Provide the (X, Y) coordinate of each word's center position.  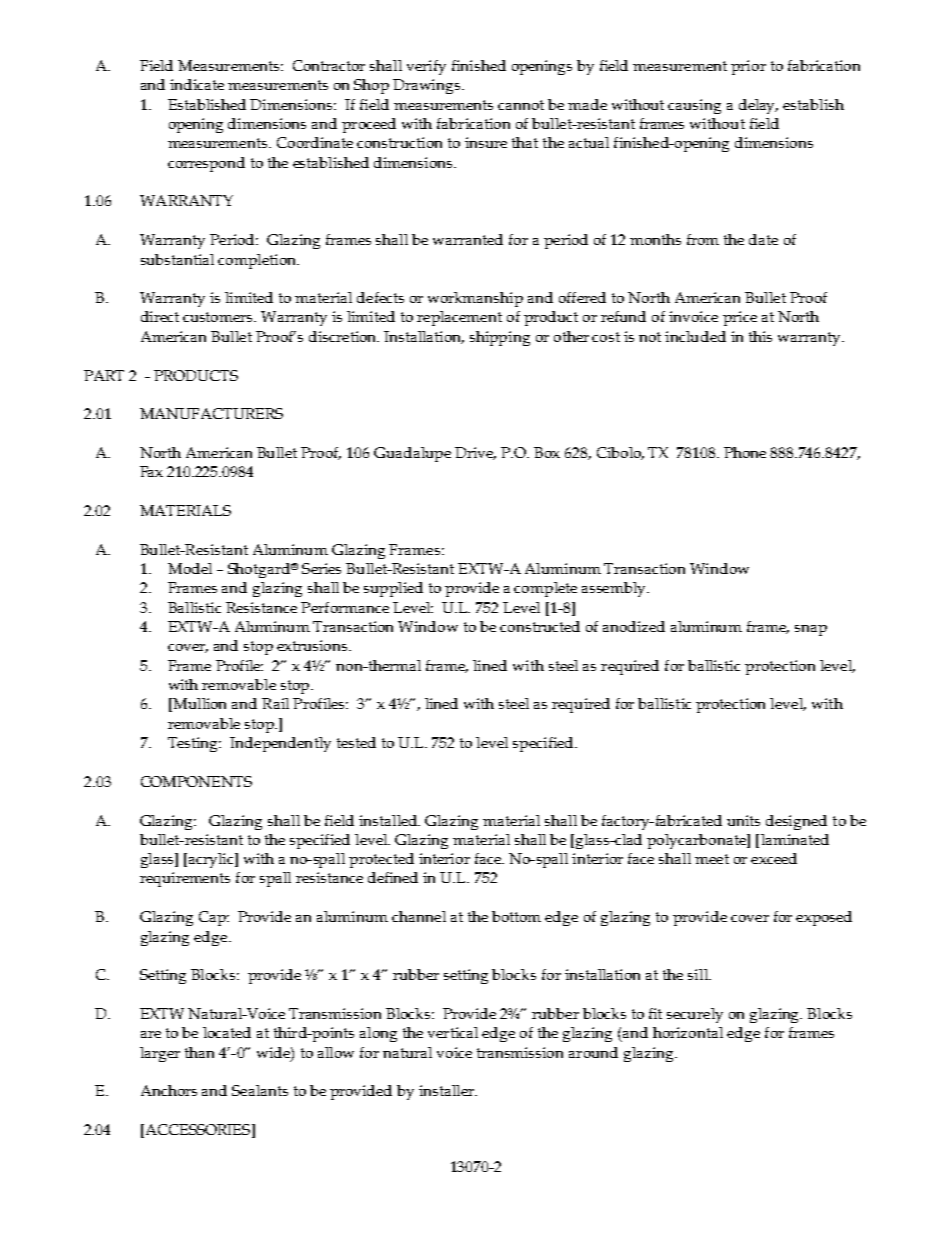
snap (811, 630)
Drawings (428, 86)
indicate (197, 84)
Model (190, 568)
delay (758, 106)
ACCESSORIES (198, 1131)
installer (447, 1090)
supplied (393, 589)
